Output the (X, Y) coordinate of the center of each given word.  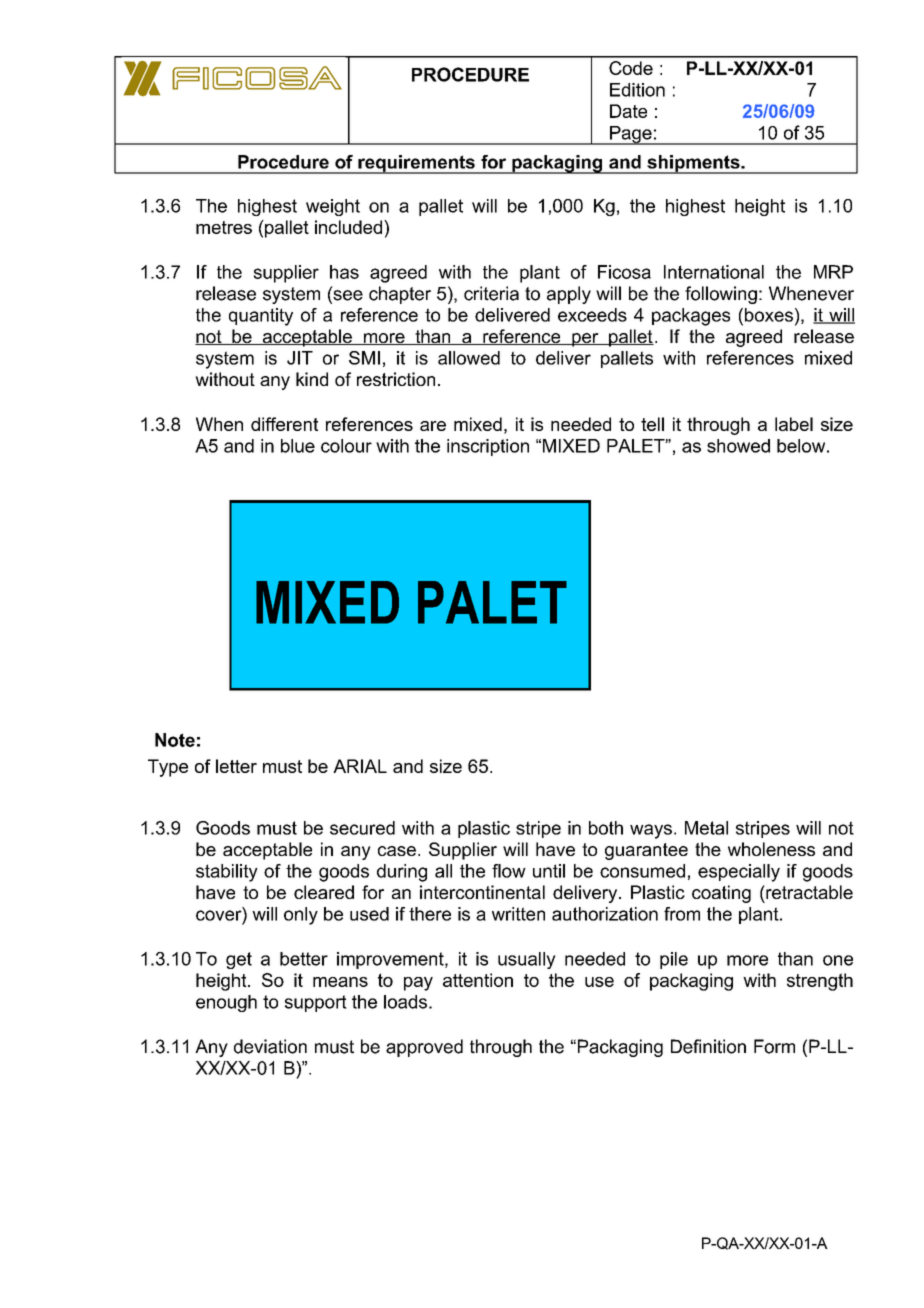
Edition (637, 90)
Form (774, 1046)
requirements (416, 164)
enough (226, 1003)
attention (478, 980)
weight (333, 207)
